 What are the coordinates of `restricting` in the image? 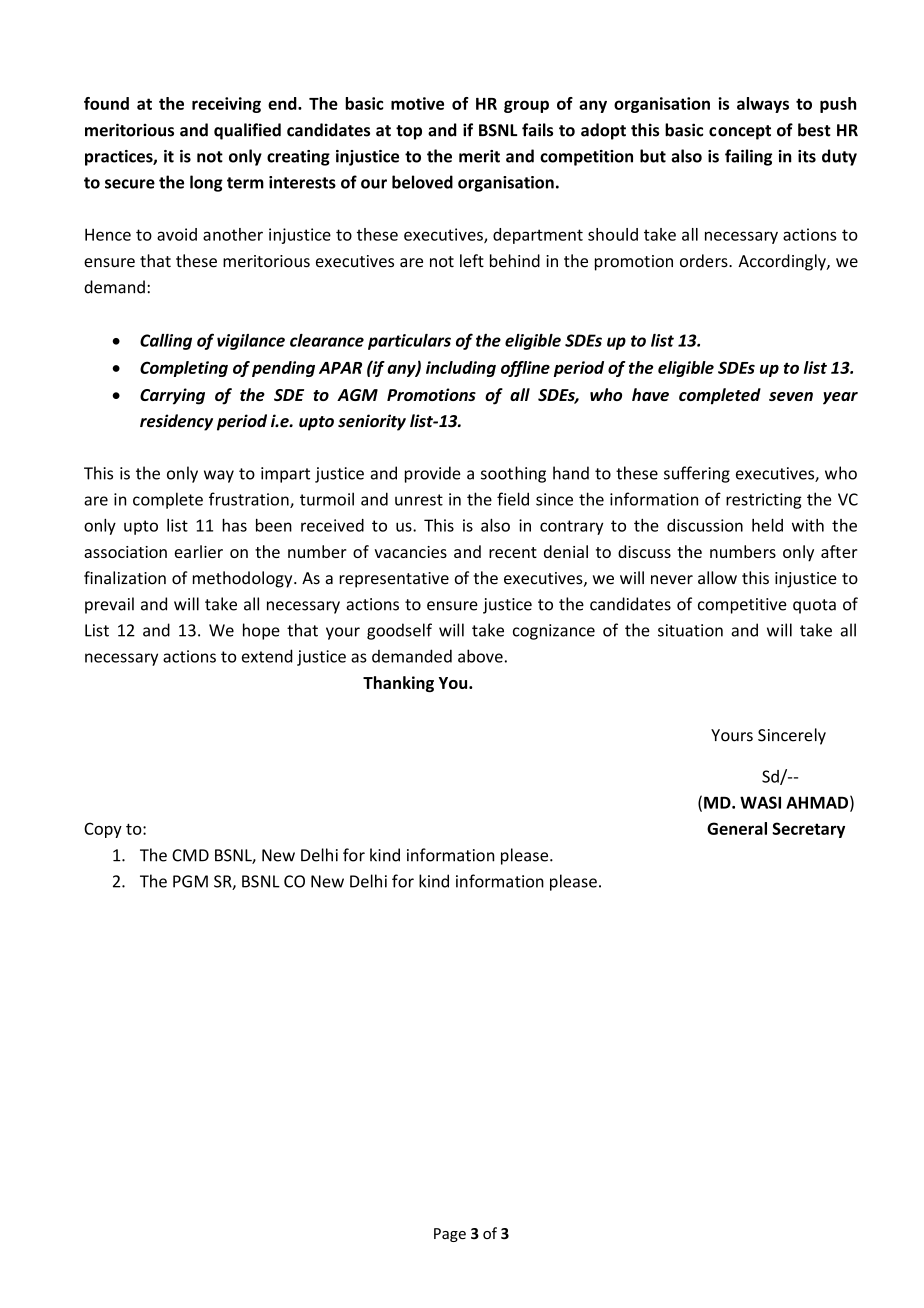 It's located at (764, 501).
